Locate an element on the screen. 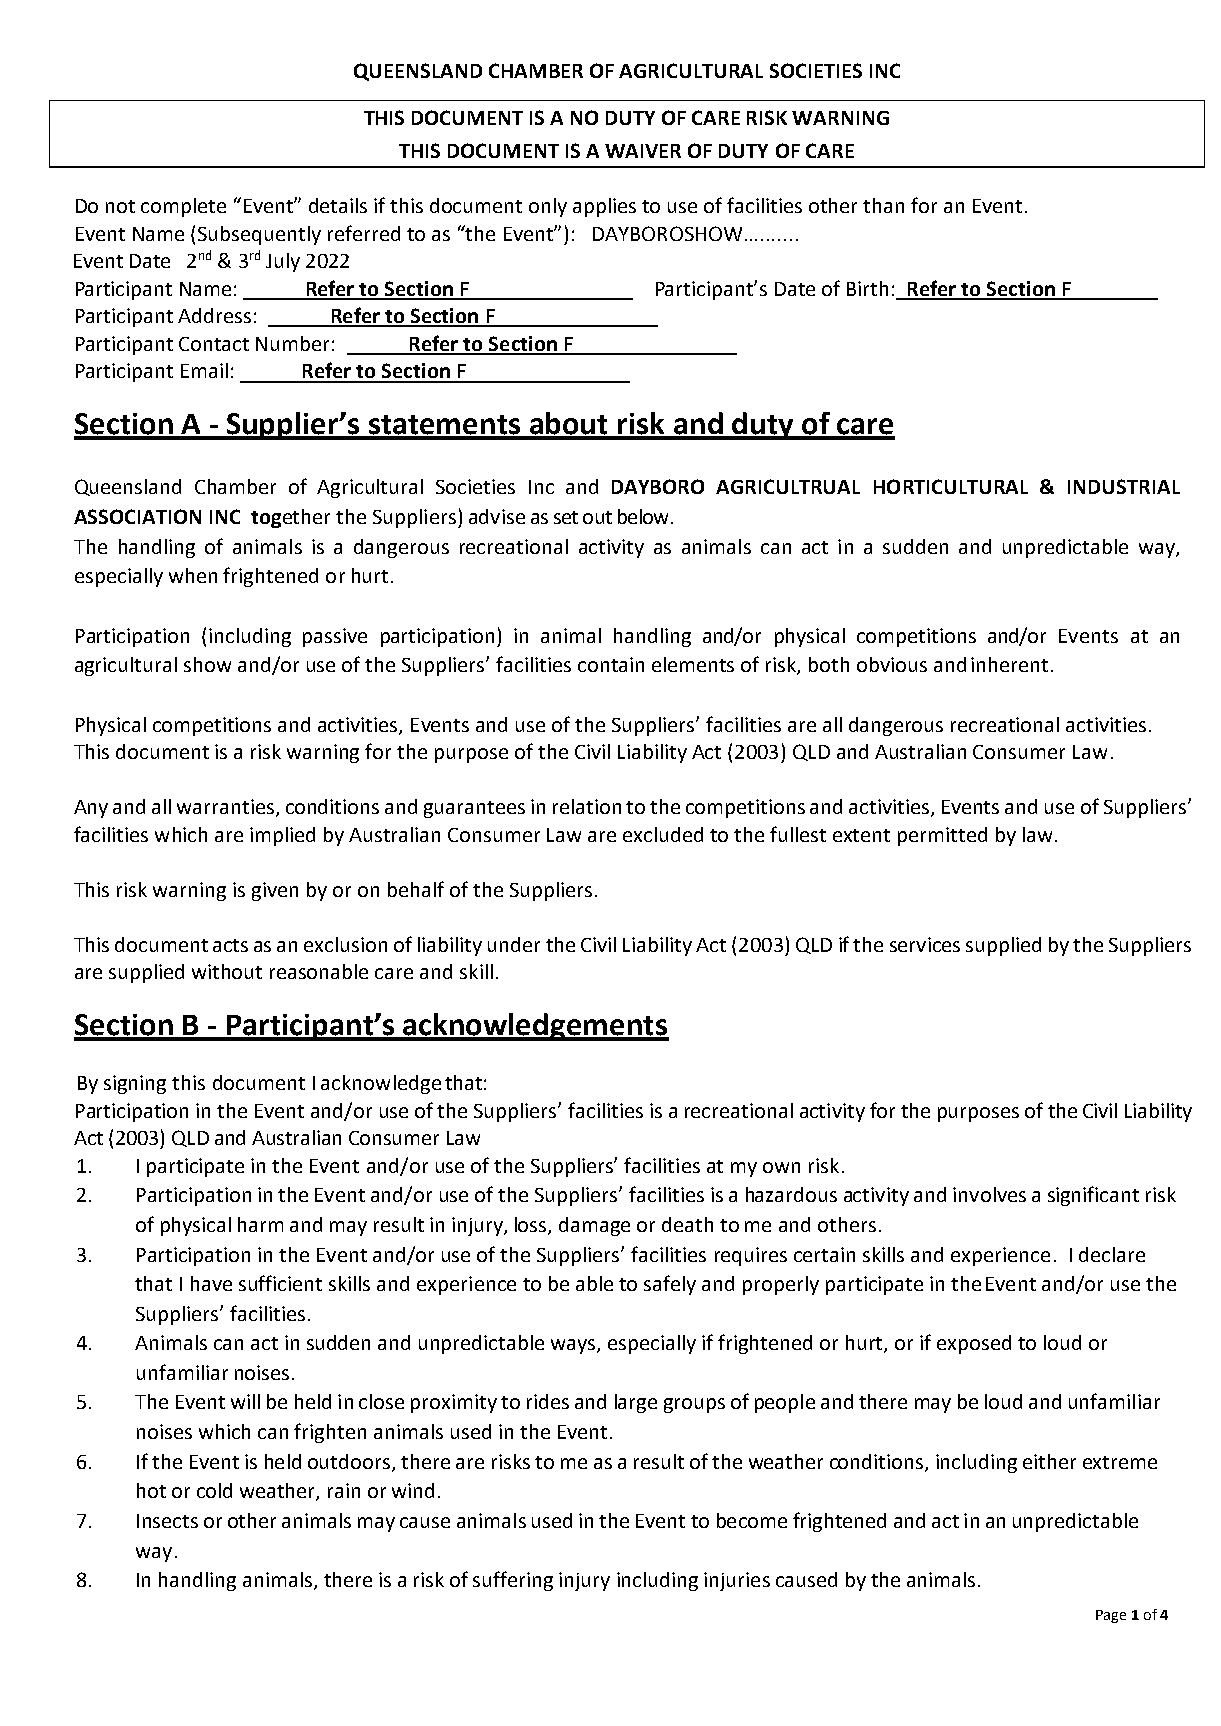 The width and height of the screenshot is (1221, 1726). than is located at coordinates (883, 205).
